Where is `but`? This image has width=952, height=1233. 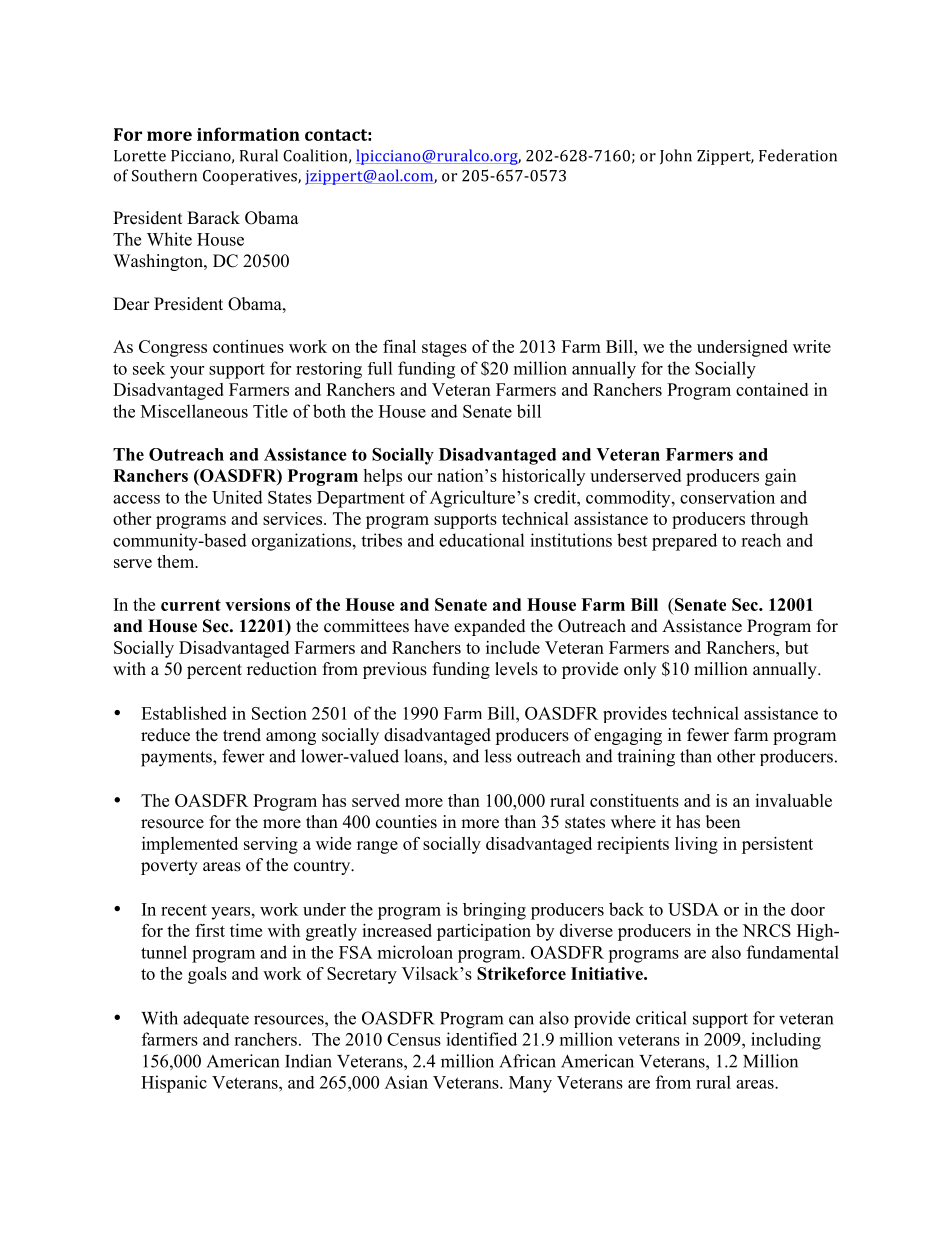
but is located at coordinates (797, 647).
